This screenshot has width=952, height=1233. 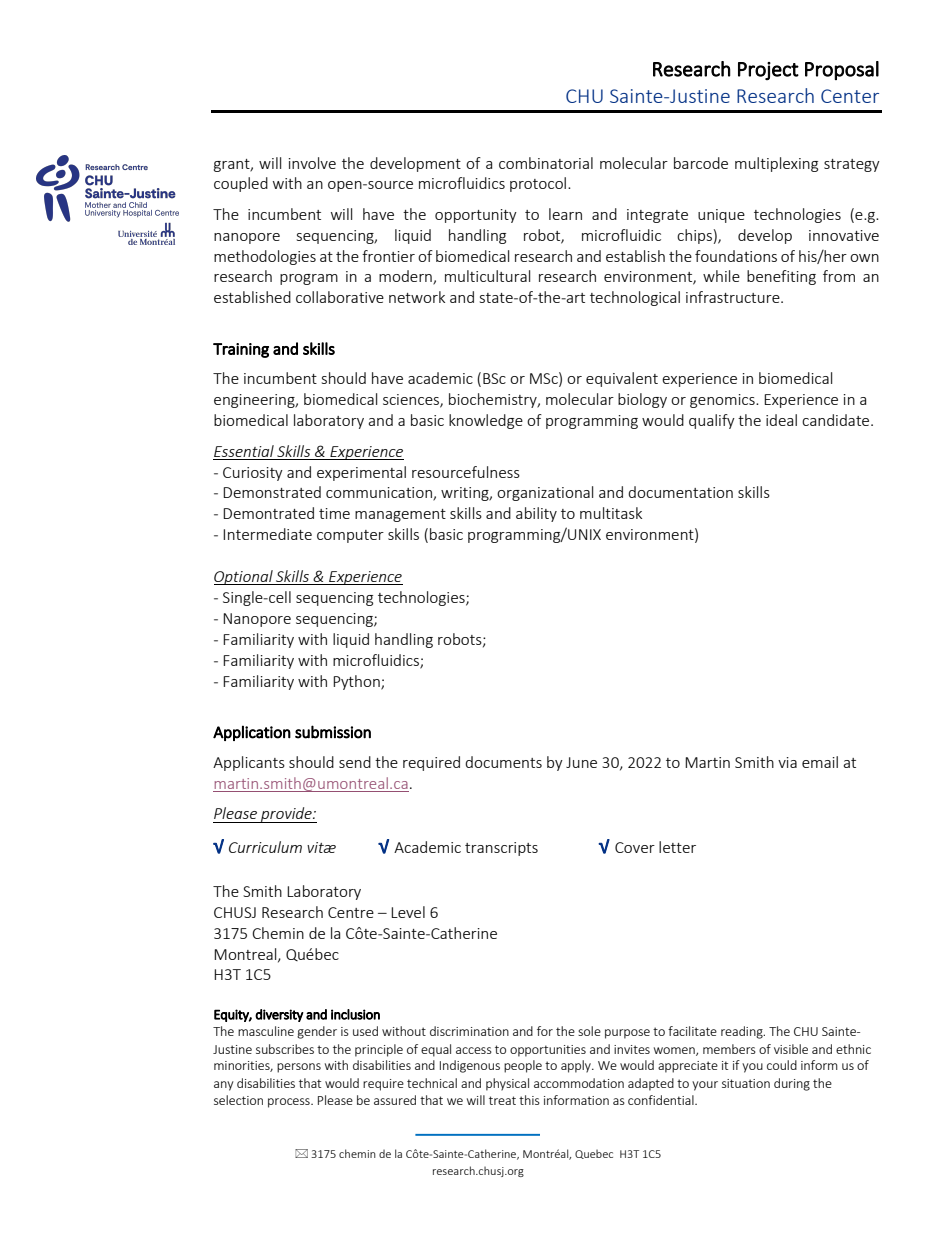 What do you see at coordinates (787, 762) in the screenshot?
I see `via` at bounding box center [787, 762].
